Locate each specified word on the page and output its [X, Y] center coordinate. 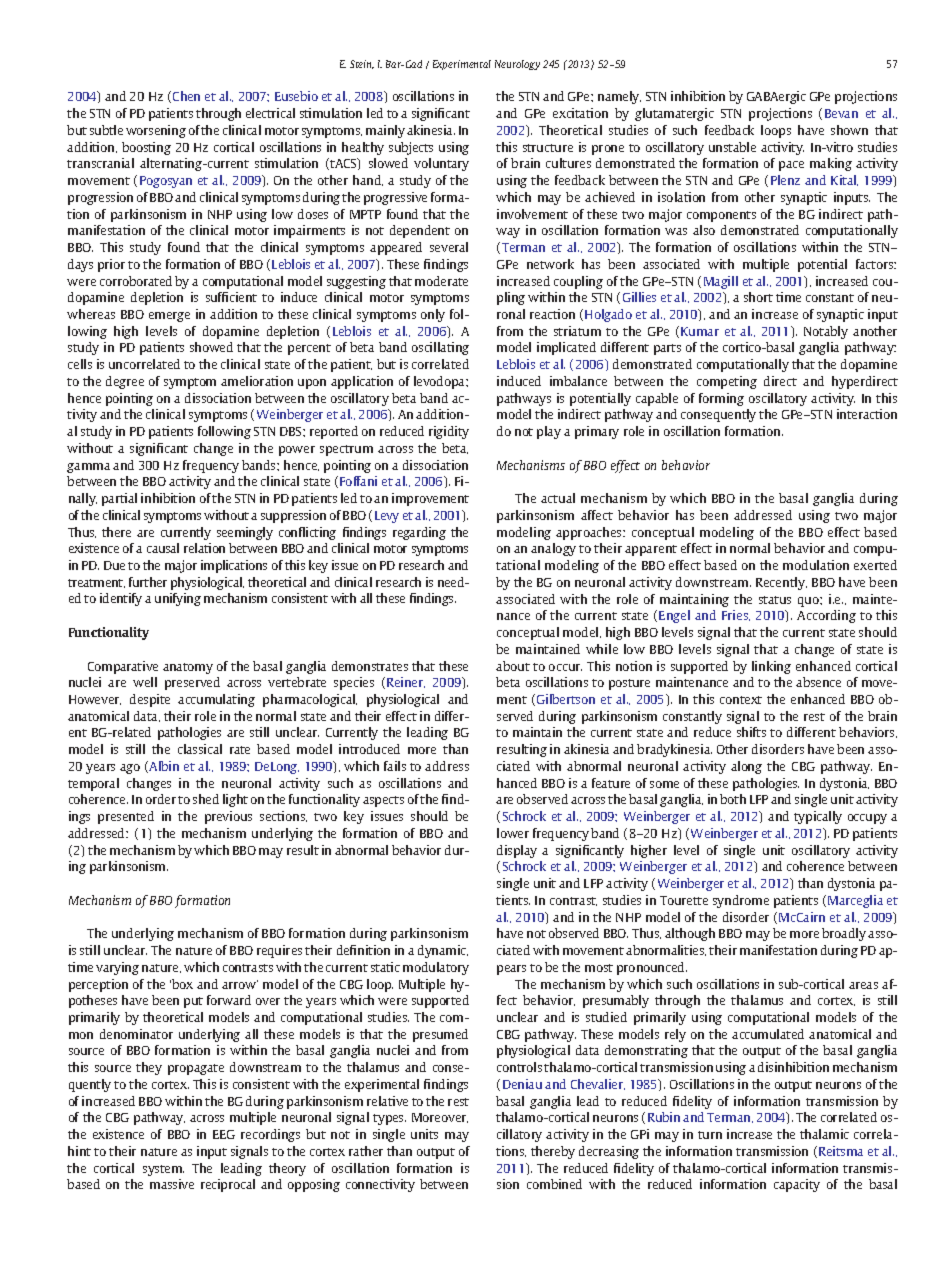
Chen [186, 96]
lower [513, 833]
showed [211, 347]
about [513, 666]
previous [228, 817]
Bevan [841, 113]
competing [727, 382]
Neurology [517, 65]
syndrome [741, 901]
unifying [178, 599]
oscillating [440, 348]
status [775, 600]
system [163, 1170]
